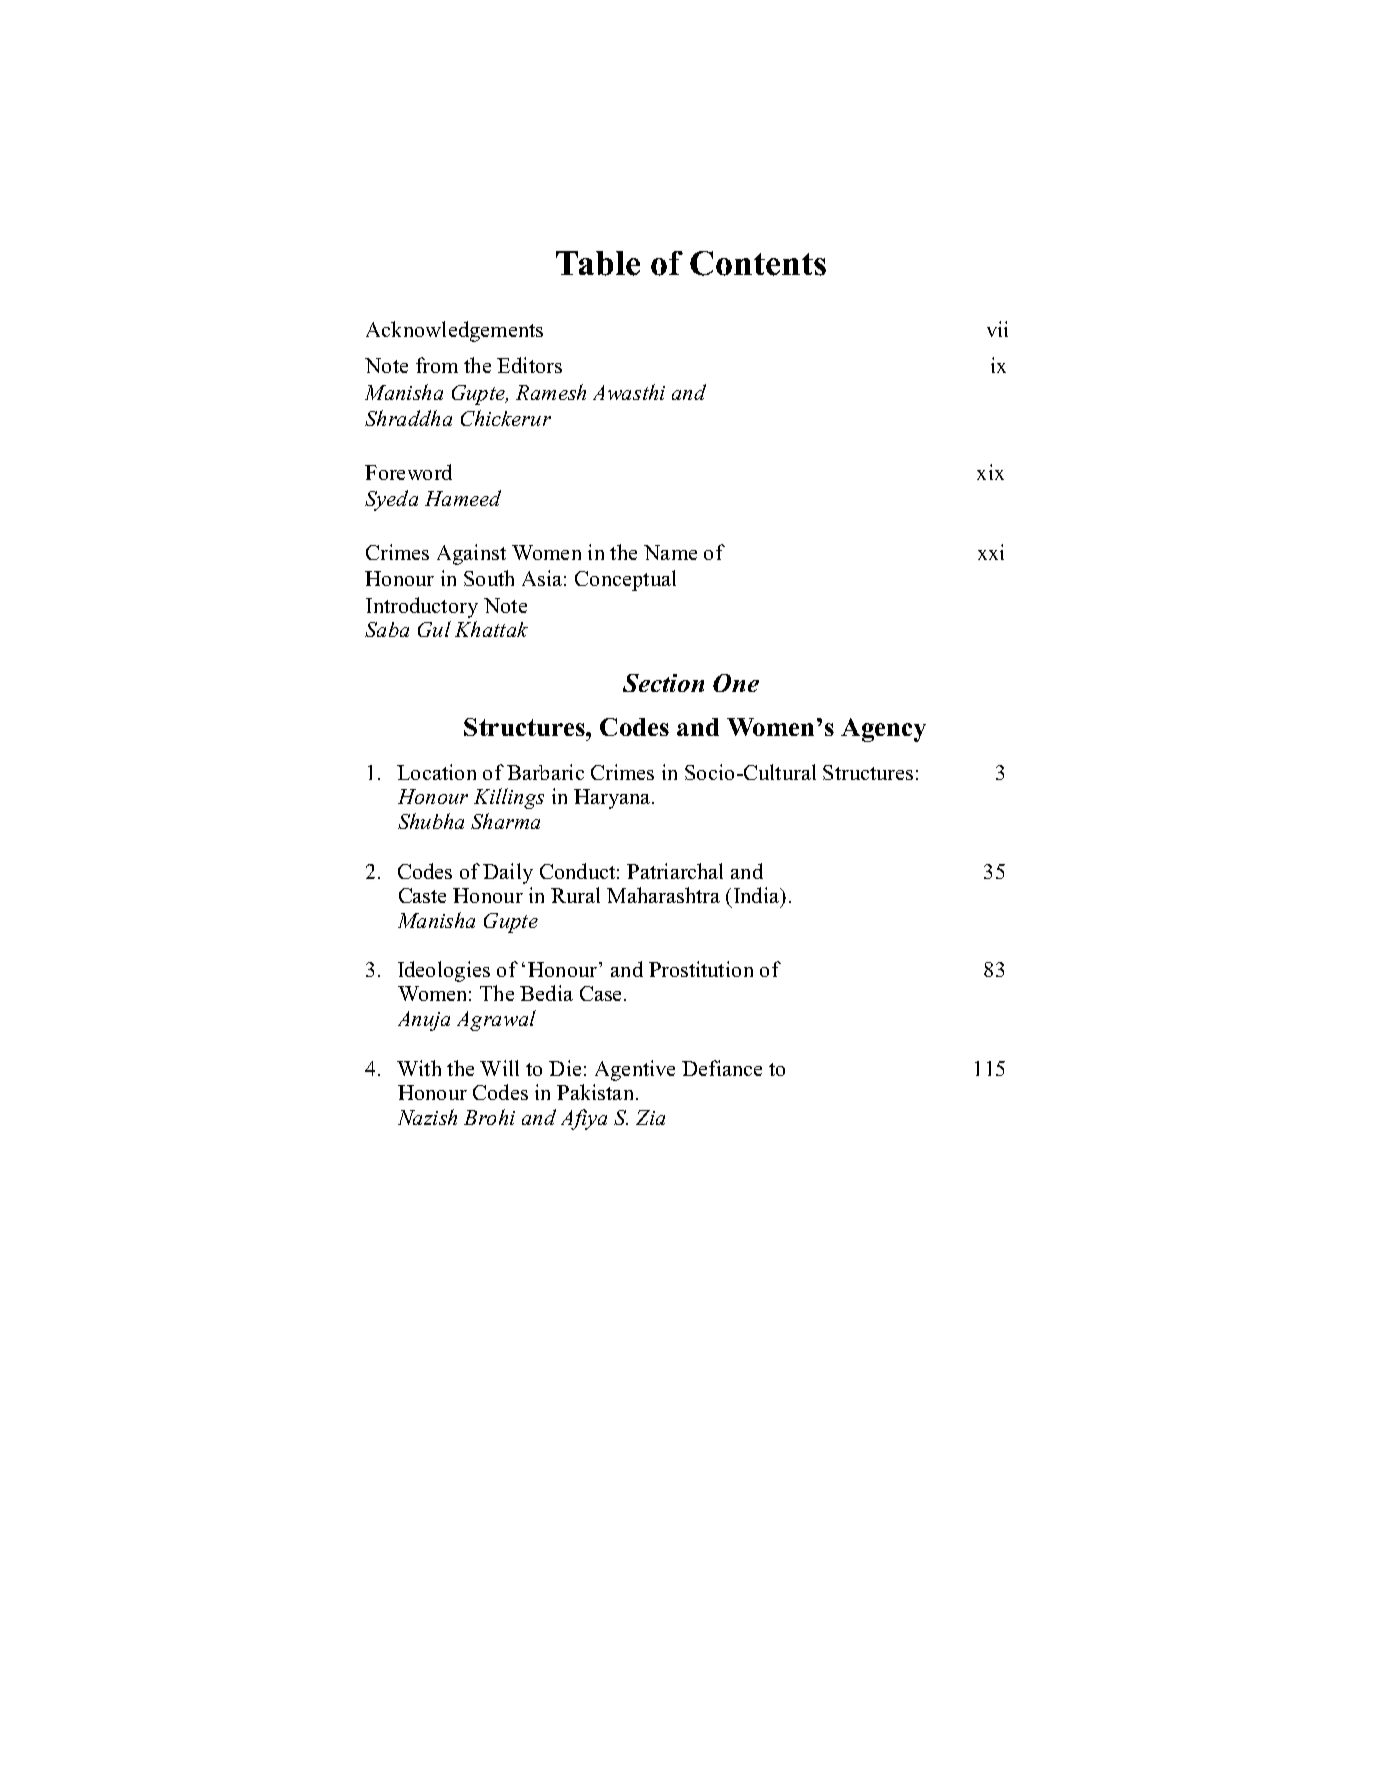 Image resolution: width=1381 pixels, height=1788 pixels. What do you see at coordinates (499, 1068) in the screenshot?
I see `Will` at bounding box center [499, 1068].
